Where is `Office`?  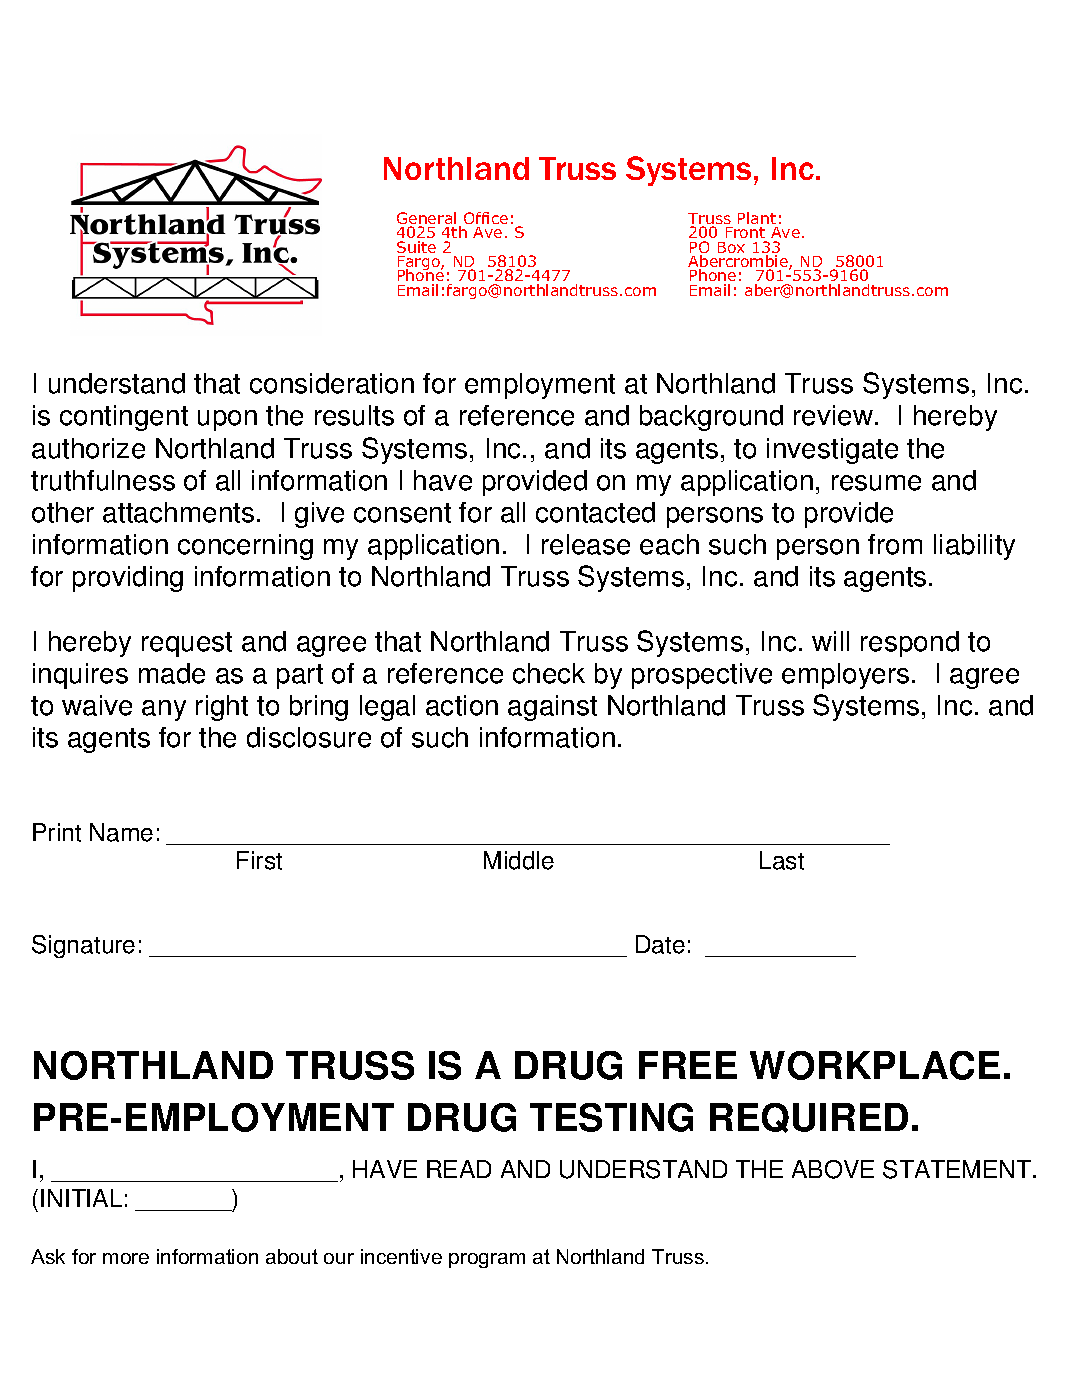
Office is located at coordinates (486, 218).
